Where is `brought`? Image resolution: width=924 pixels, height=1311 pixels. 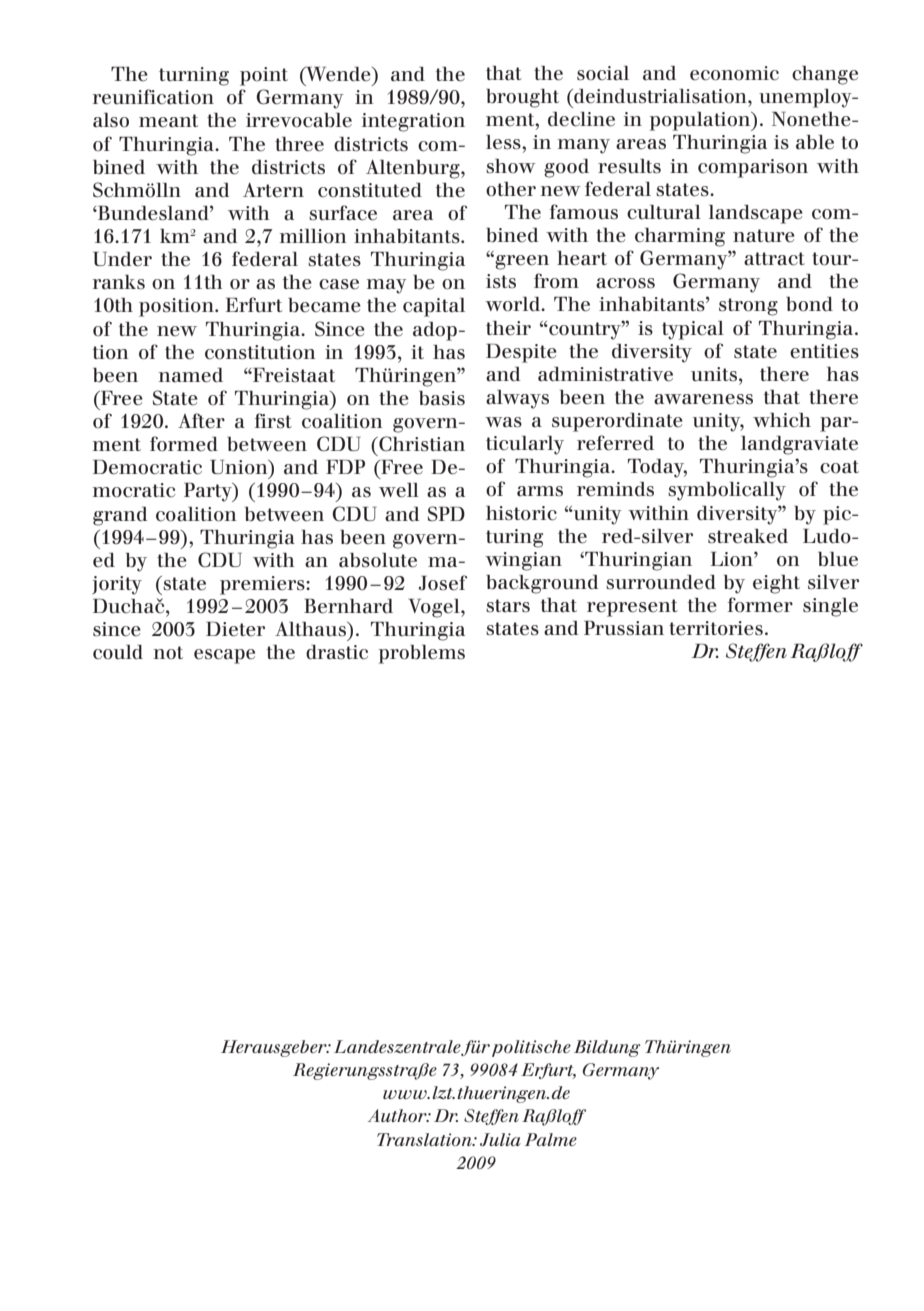 brought is located at coordinates (522, 98).
